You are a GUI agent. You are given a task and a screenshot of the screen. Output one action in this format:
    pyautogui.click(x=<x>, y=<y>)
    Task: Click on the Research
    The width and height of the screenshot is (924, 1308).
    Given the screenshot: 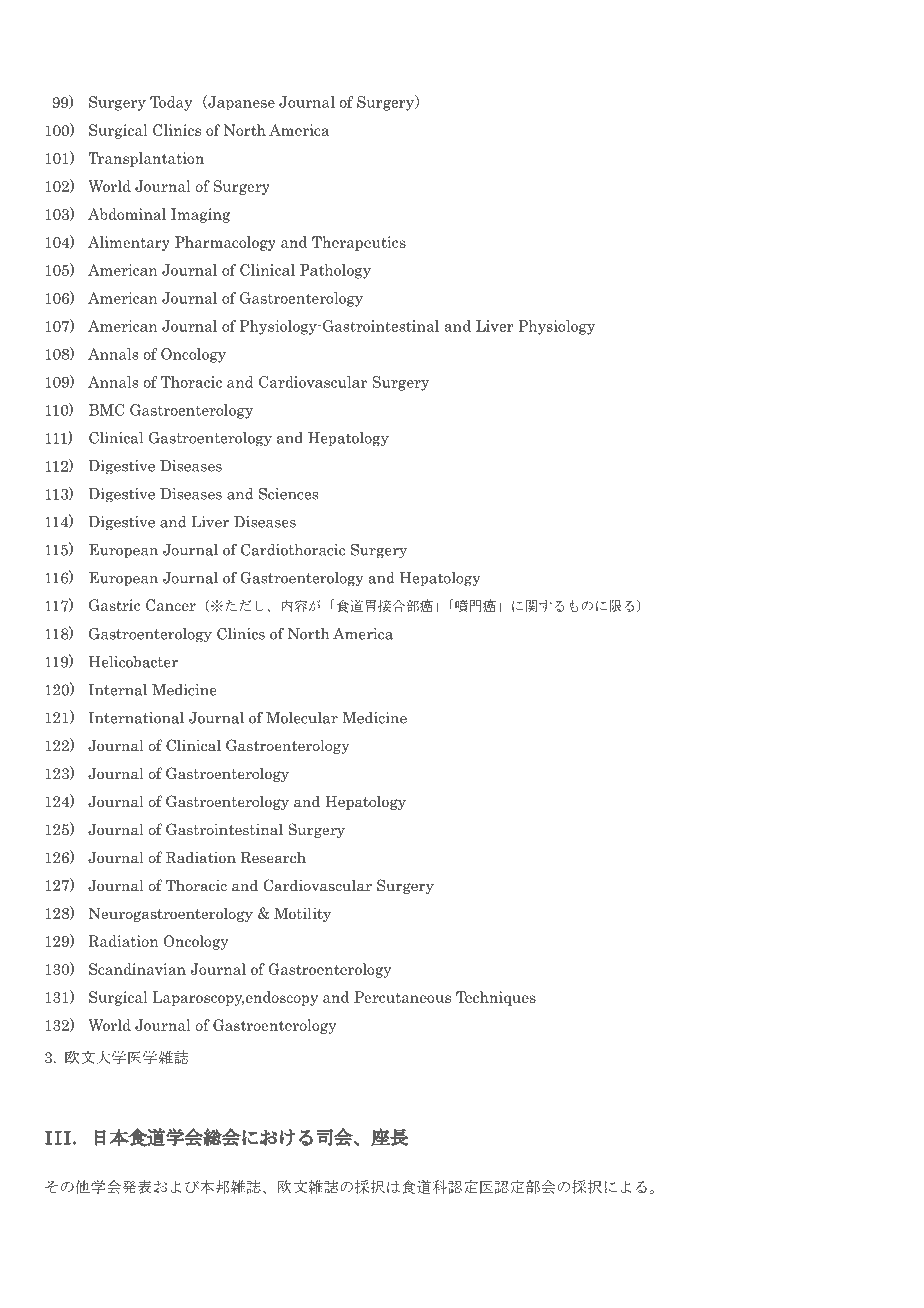 What is the action you would take?
    pyautogui.click(x=273, y=857)
